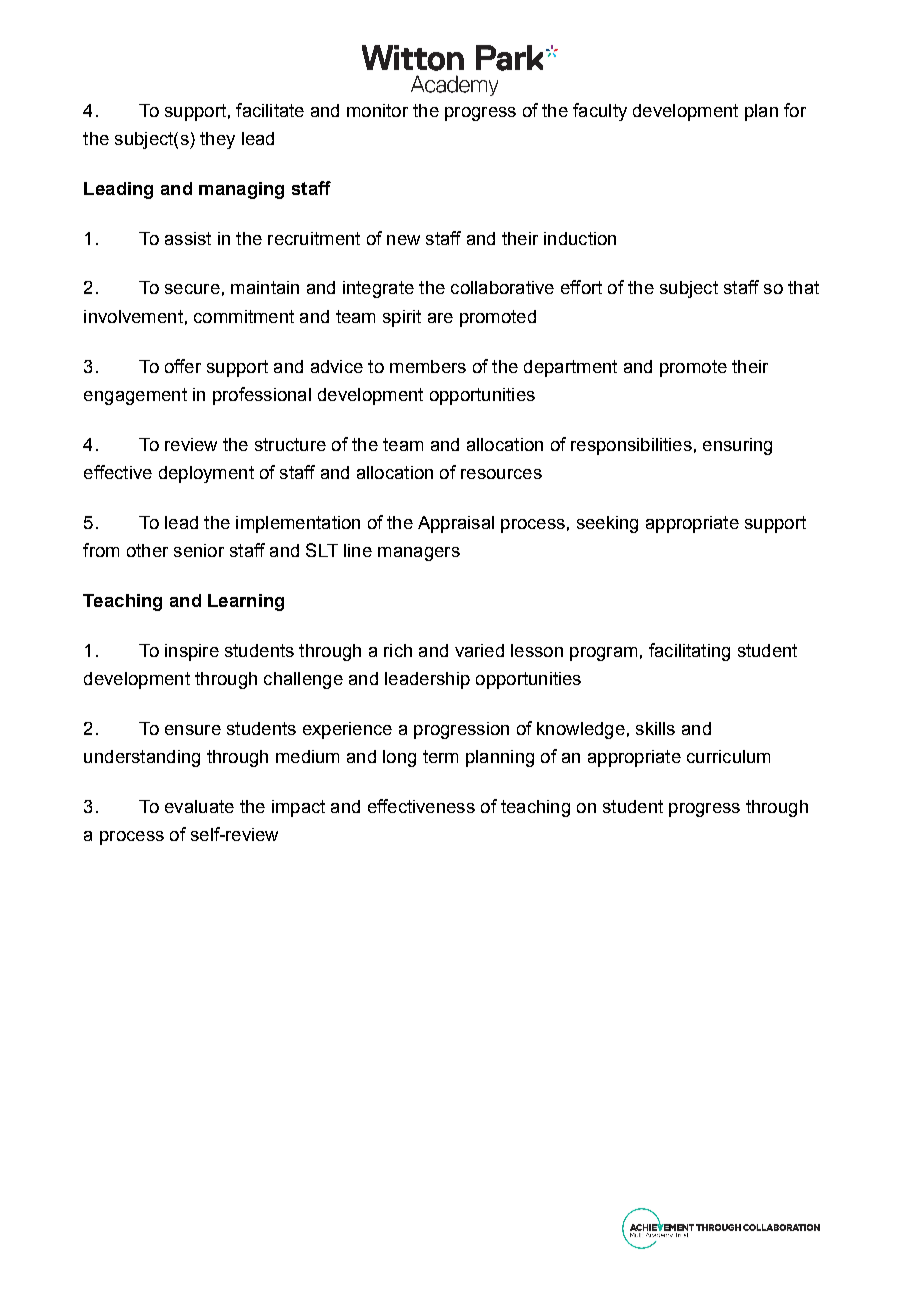  I want to click on evaluate, so click(199, 806).
